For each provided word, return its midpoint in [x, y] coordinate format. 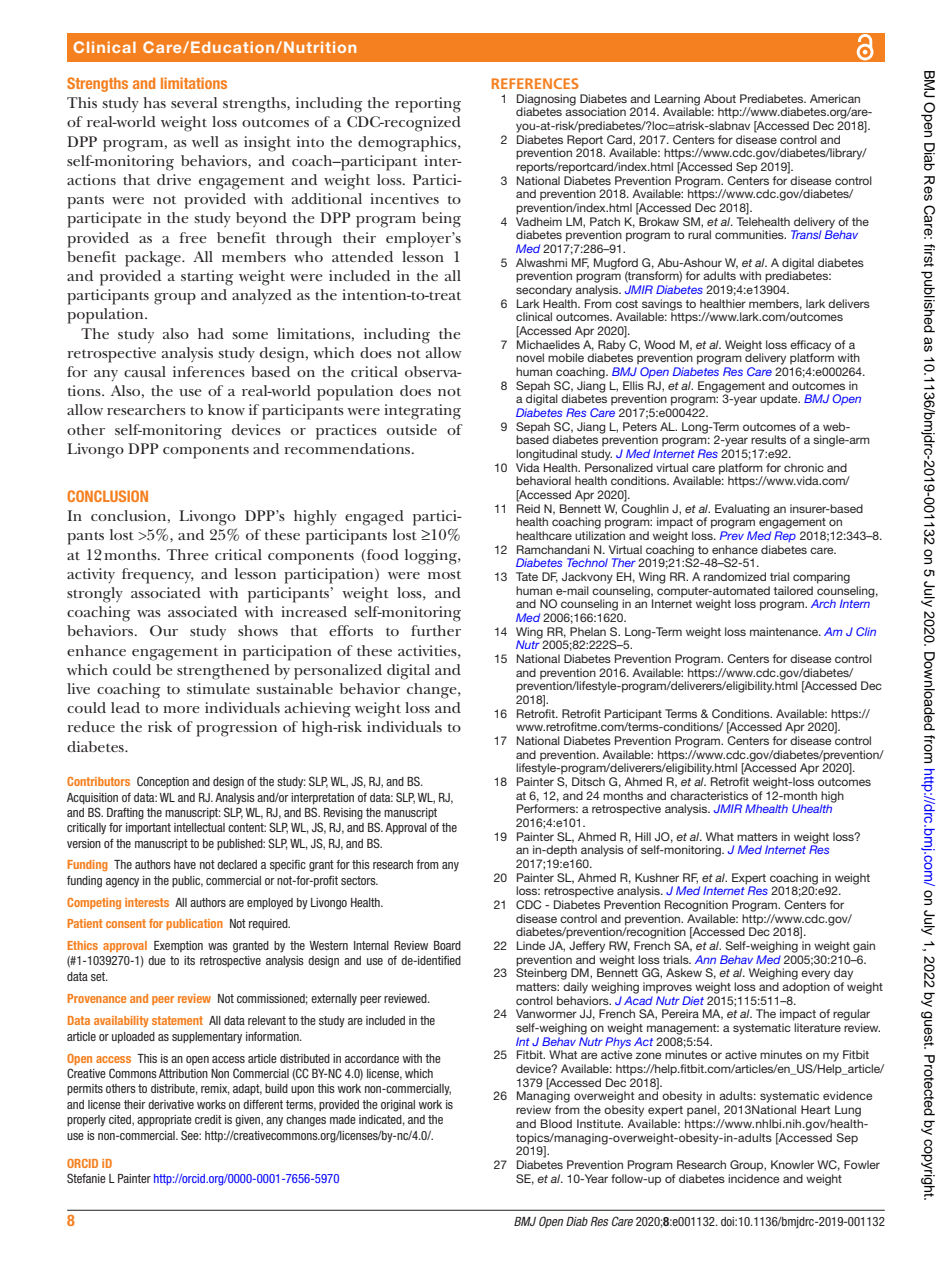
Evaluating [742, 510]
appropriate [164, 1121]
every [815, 975]
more [181, 709]
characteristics [709, 795]
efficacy [810, 347]
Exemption [178, 946]
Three [188, 554]
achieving [318, 710]
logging [432, 557]
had [211, 333]
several [194, 102]
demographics [408, 144]
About [720, 98]
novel [530, 357]
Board [447, 945]
